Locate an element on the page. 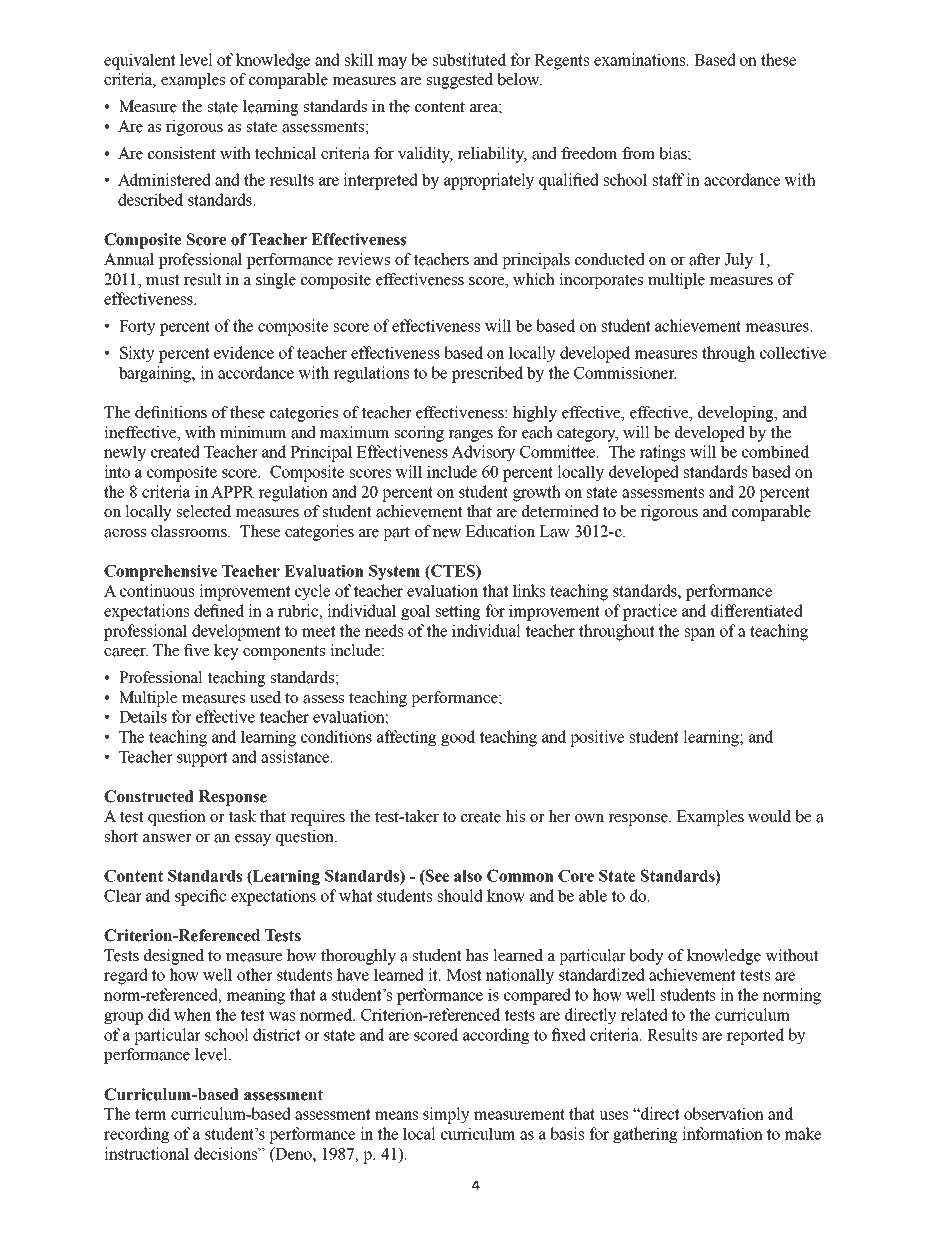 Image resolution: width=952 pixels, height=1233 pixels. setting is located at coordinates (458, 612).
